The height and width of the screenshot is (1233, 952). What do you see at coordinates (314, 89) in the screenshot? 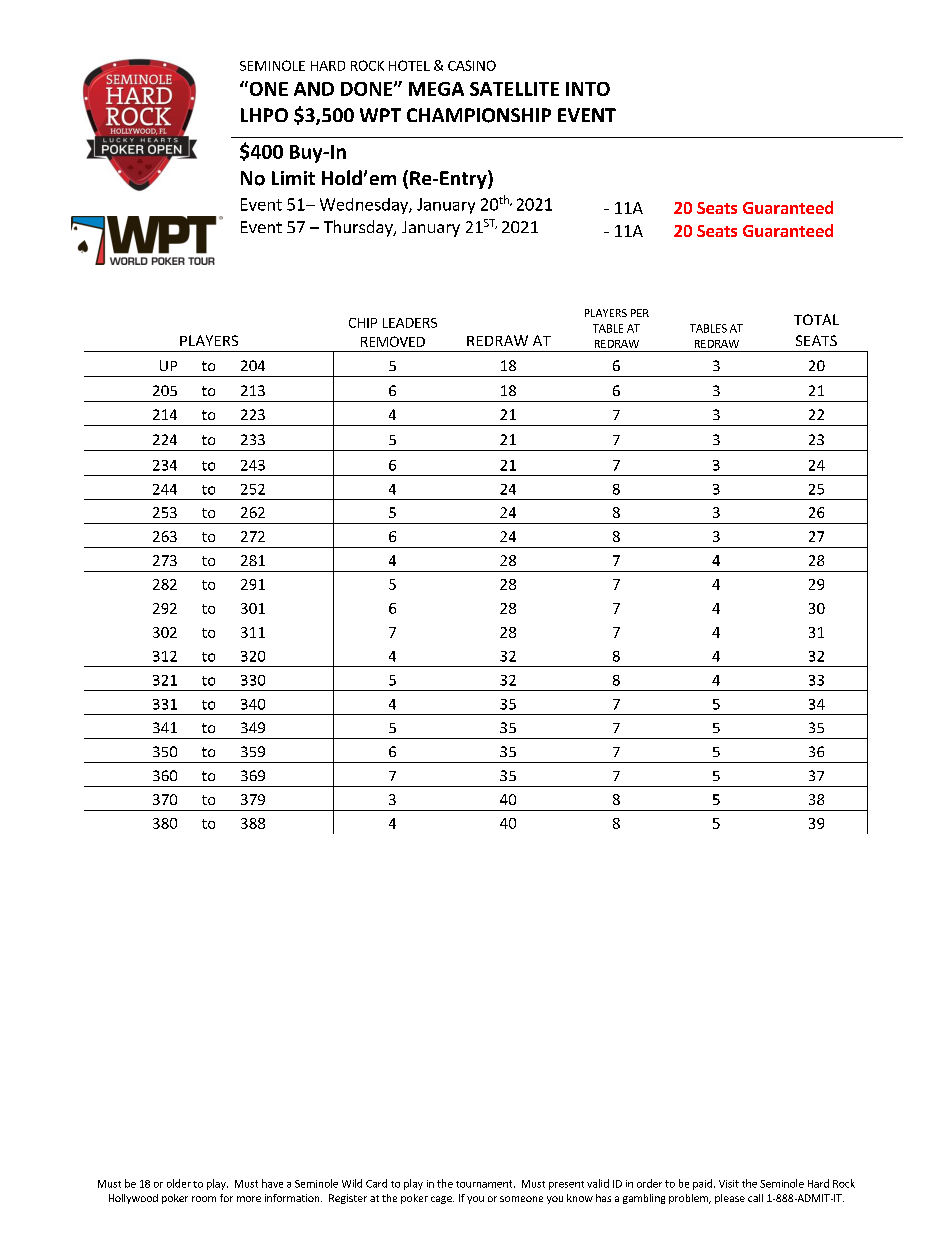
I see `AND` at bounding box center [314, 89].
